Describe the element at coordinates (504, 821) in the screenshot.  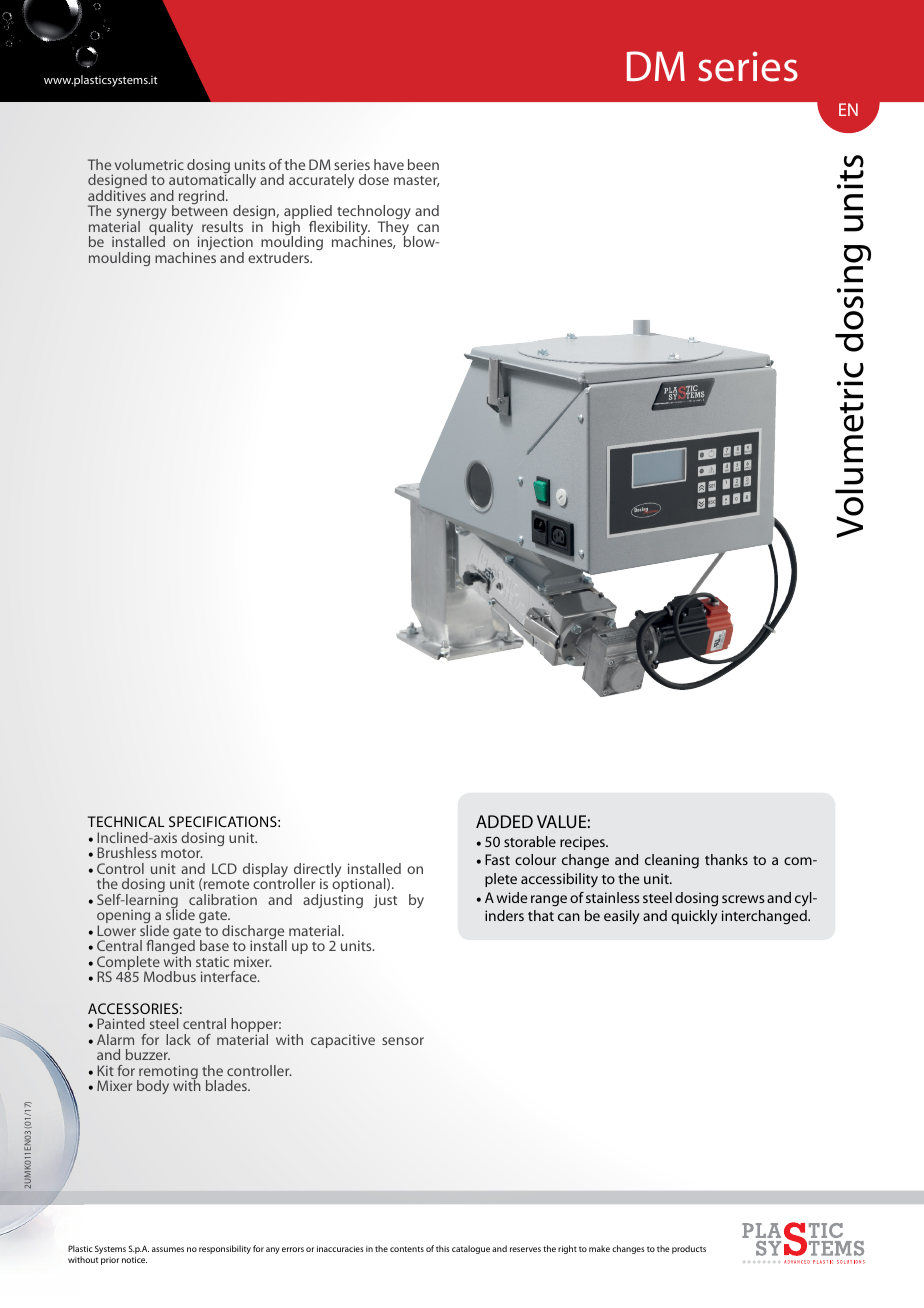
I see `ADDED` at that location.
